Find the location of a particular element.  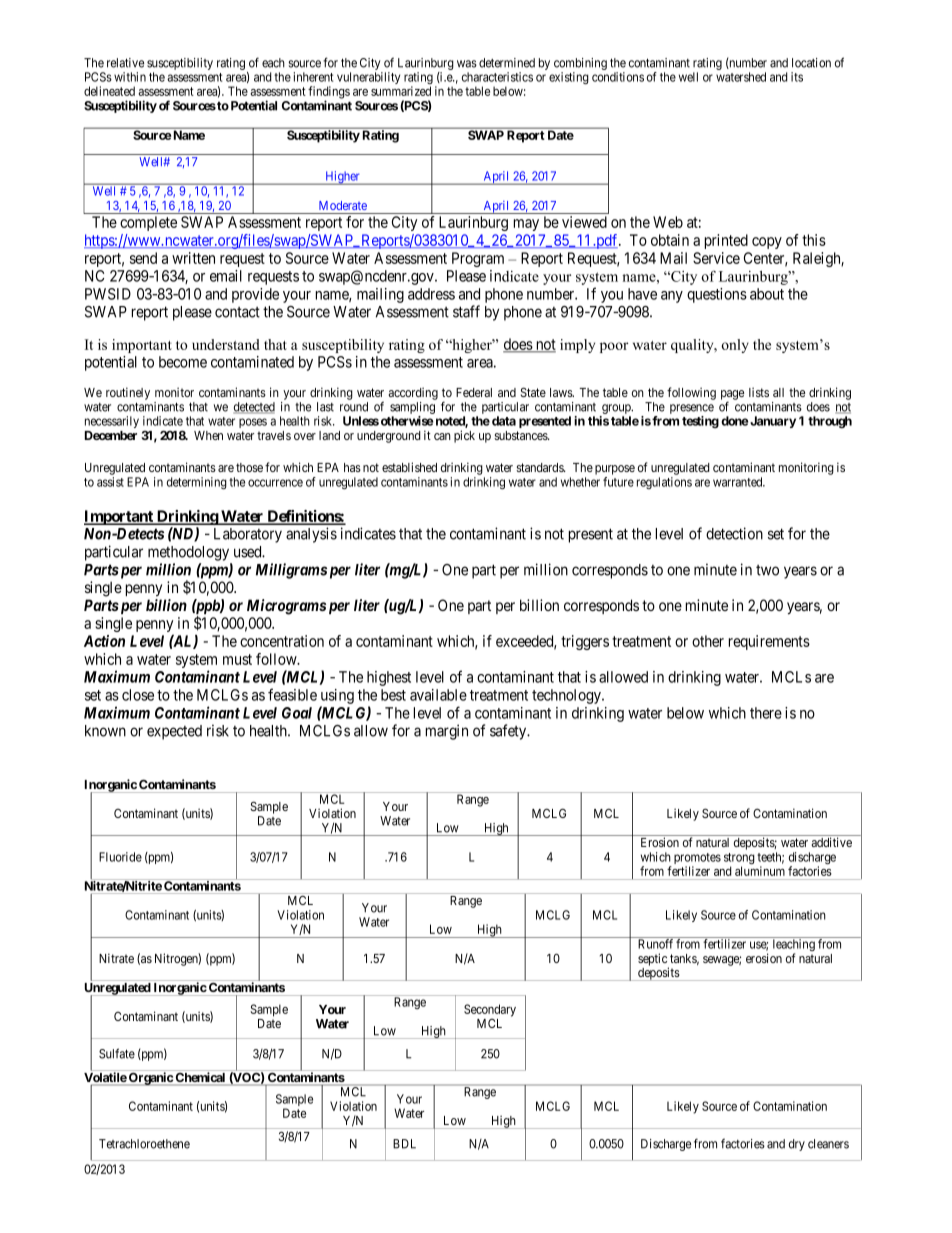

margin is located at coordinates (447, 732).
